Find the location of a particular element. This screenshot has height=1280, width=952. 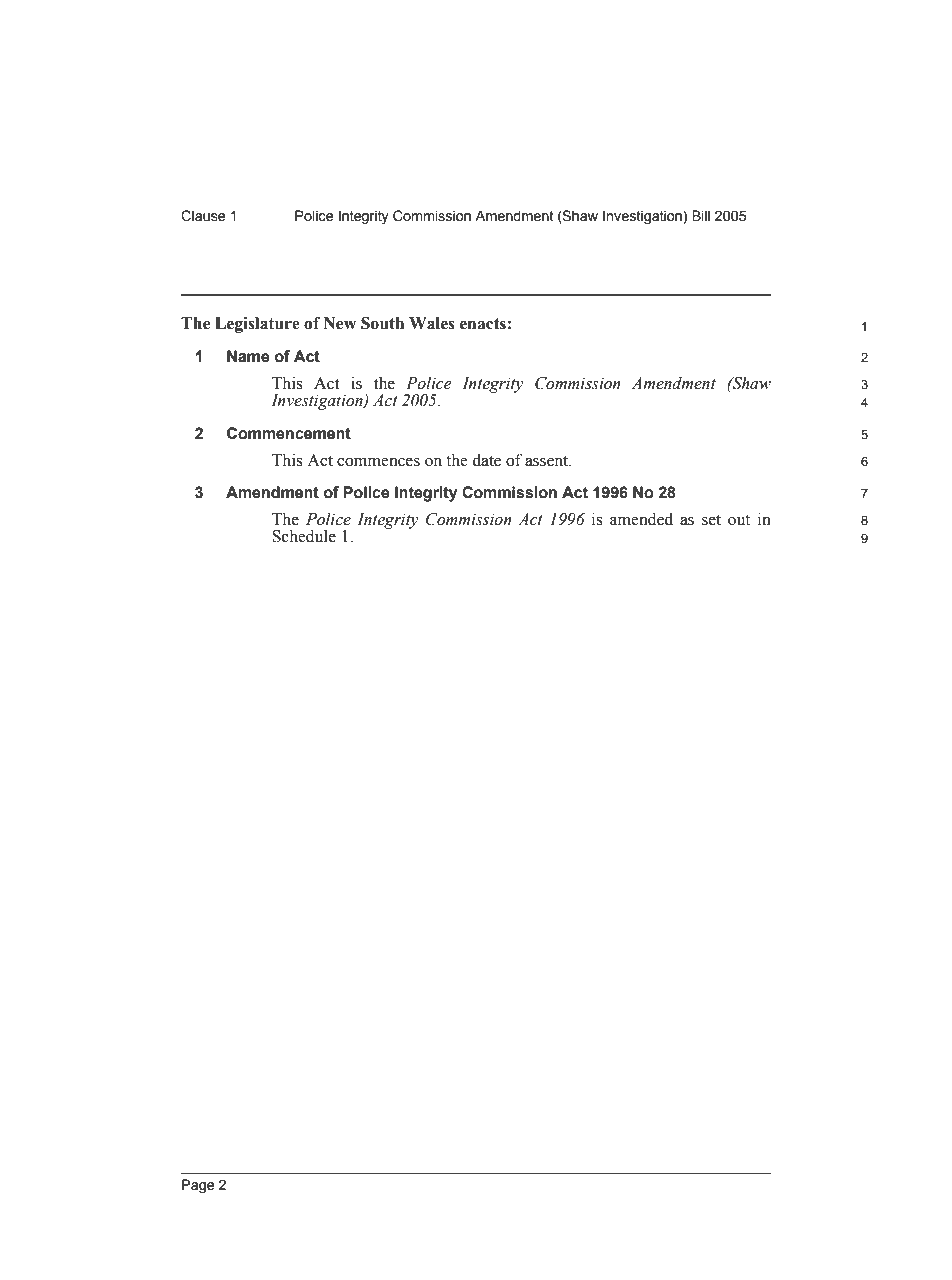

Wales is located at coordinates (432, 323).
